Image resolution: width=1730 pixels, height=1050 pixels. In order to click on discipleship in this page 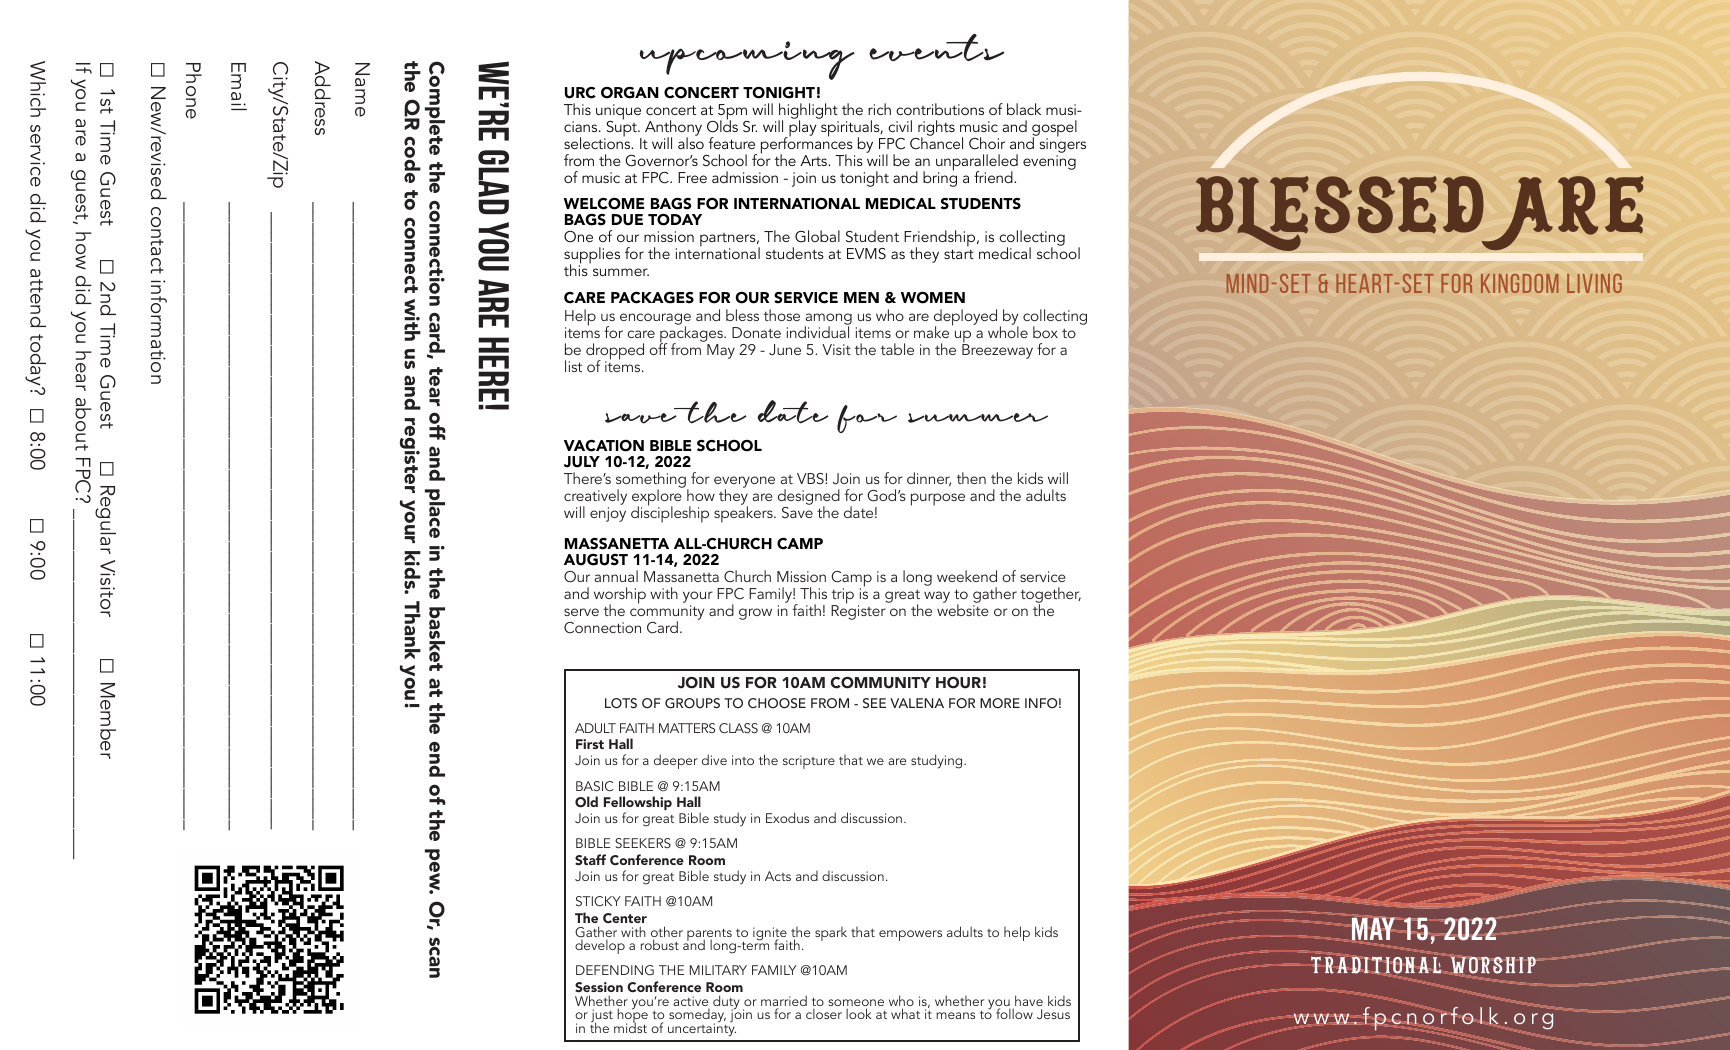, I will do `click(670, 514)`.
